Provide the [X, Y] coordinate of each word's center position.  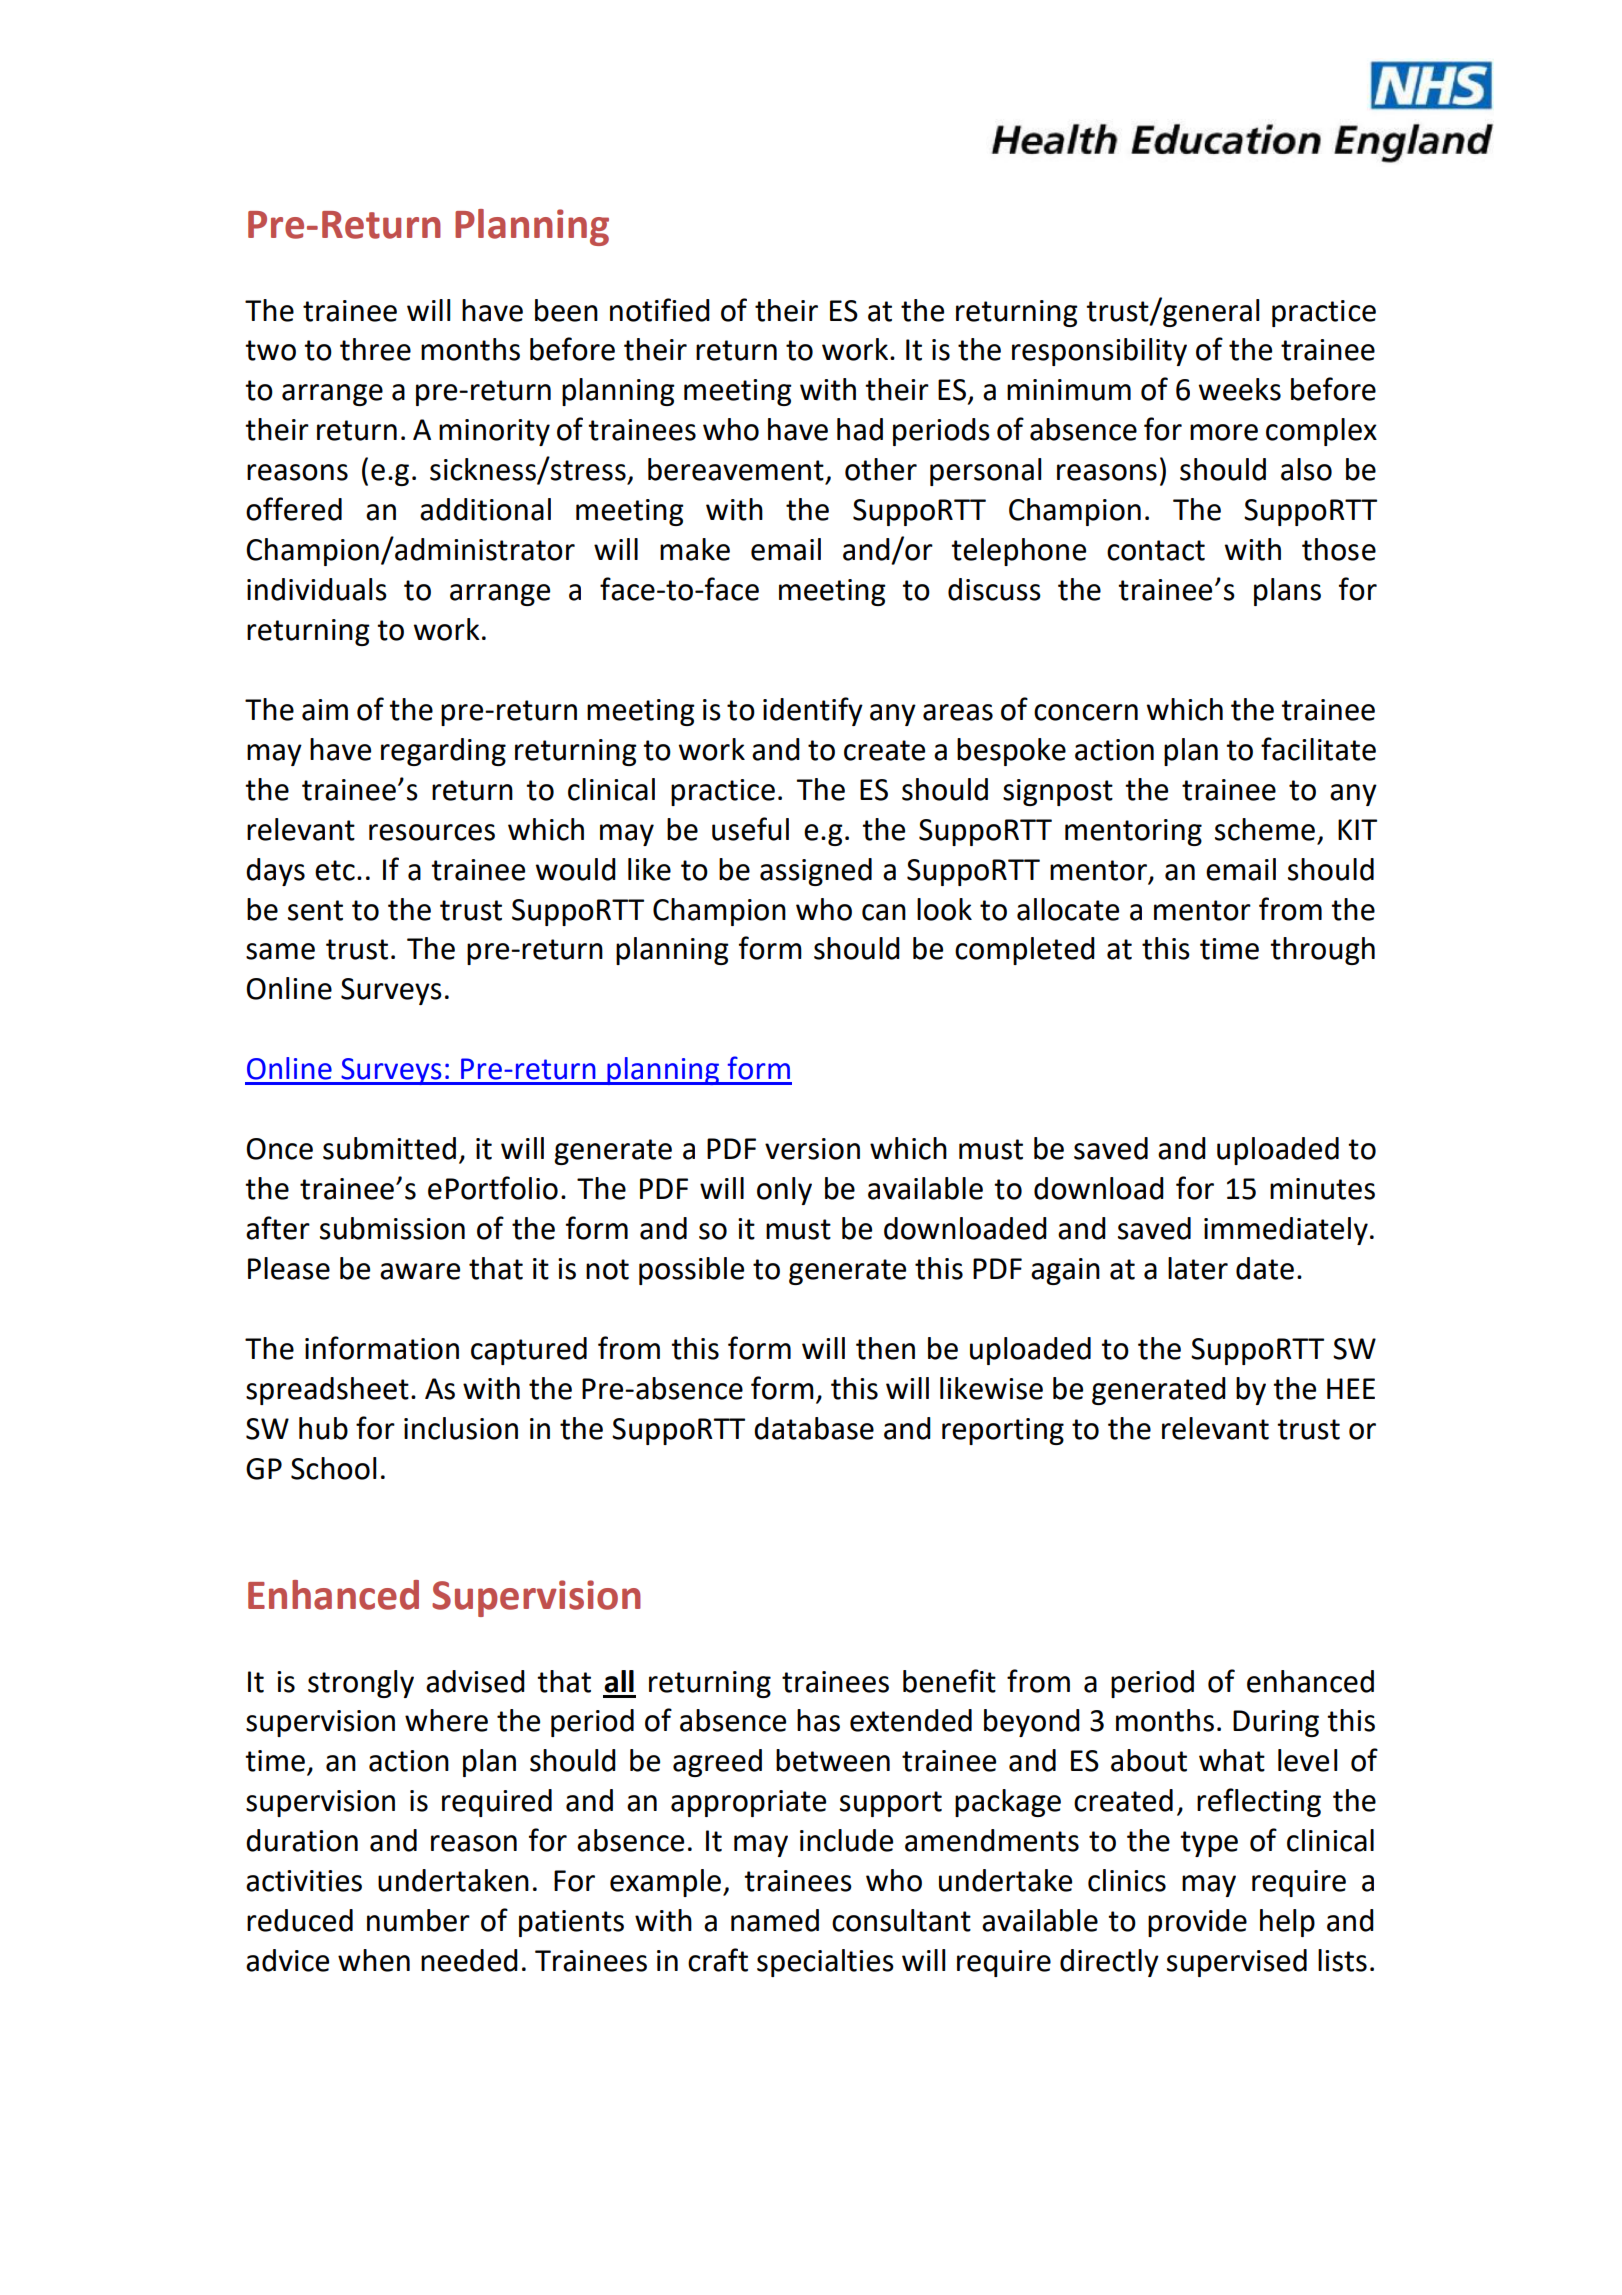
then [885, 1348]
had [860, 429]
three [375, 349]
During [1276, 1723]
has [818, 1720]
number [418, 1920]
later [1198, 1268]
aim [325, 710]
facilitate [1318, 749]
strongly [361, 1684]
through [1322, 951]
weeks [1239, 389]
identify [813, 711]
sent [315, 910]
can [884, 912]
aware [420, 1271]
